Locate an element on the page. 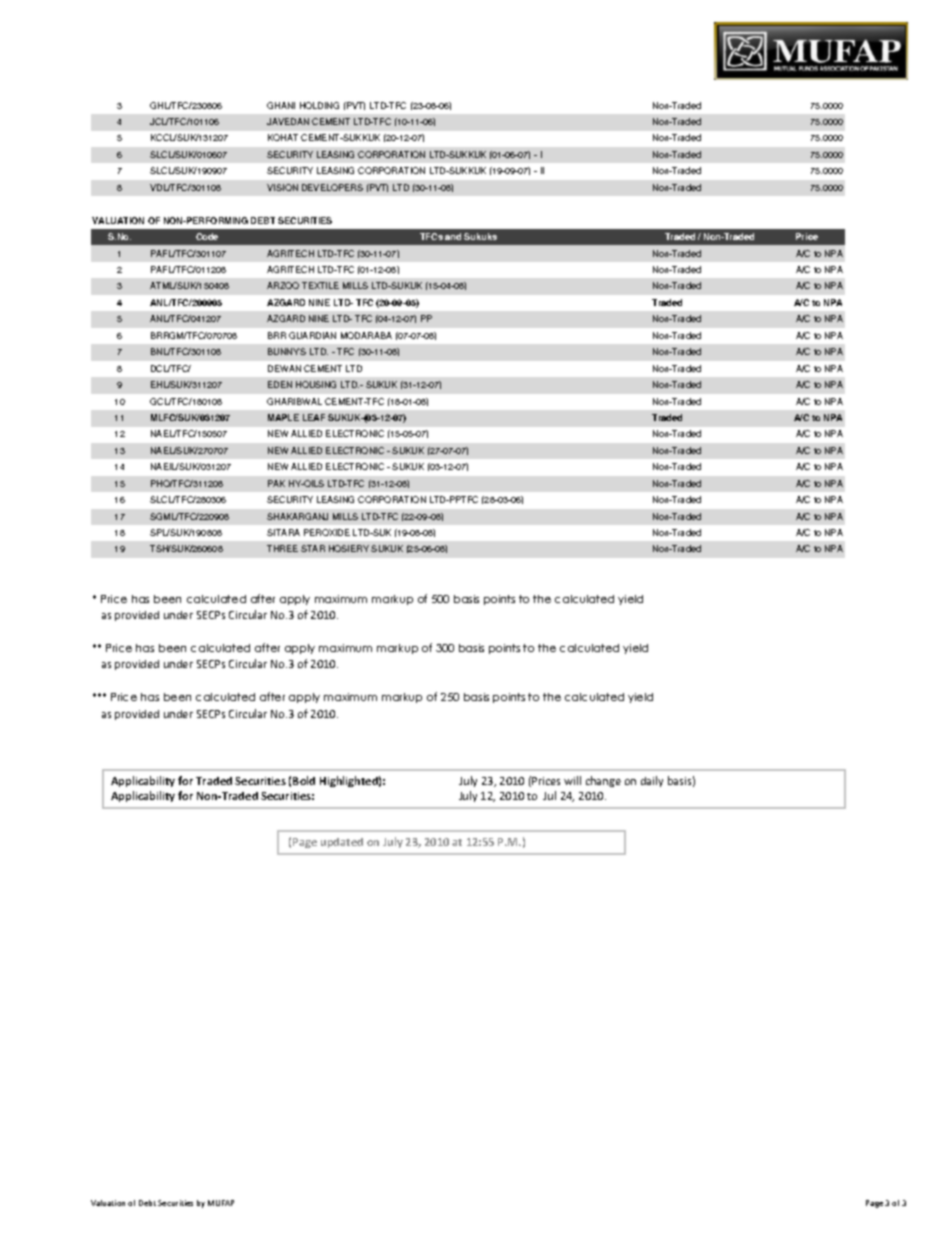 The image size is (952, 1233). DEWAN is located at coordinates (284, 368).
